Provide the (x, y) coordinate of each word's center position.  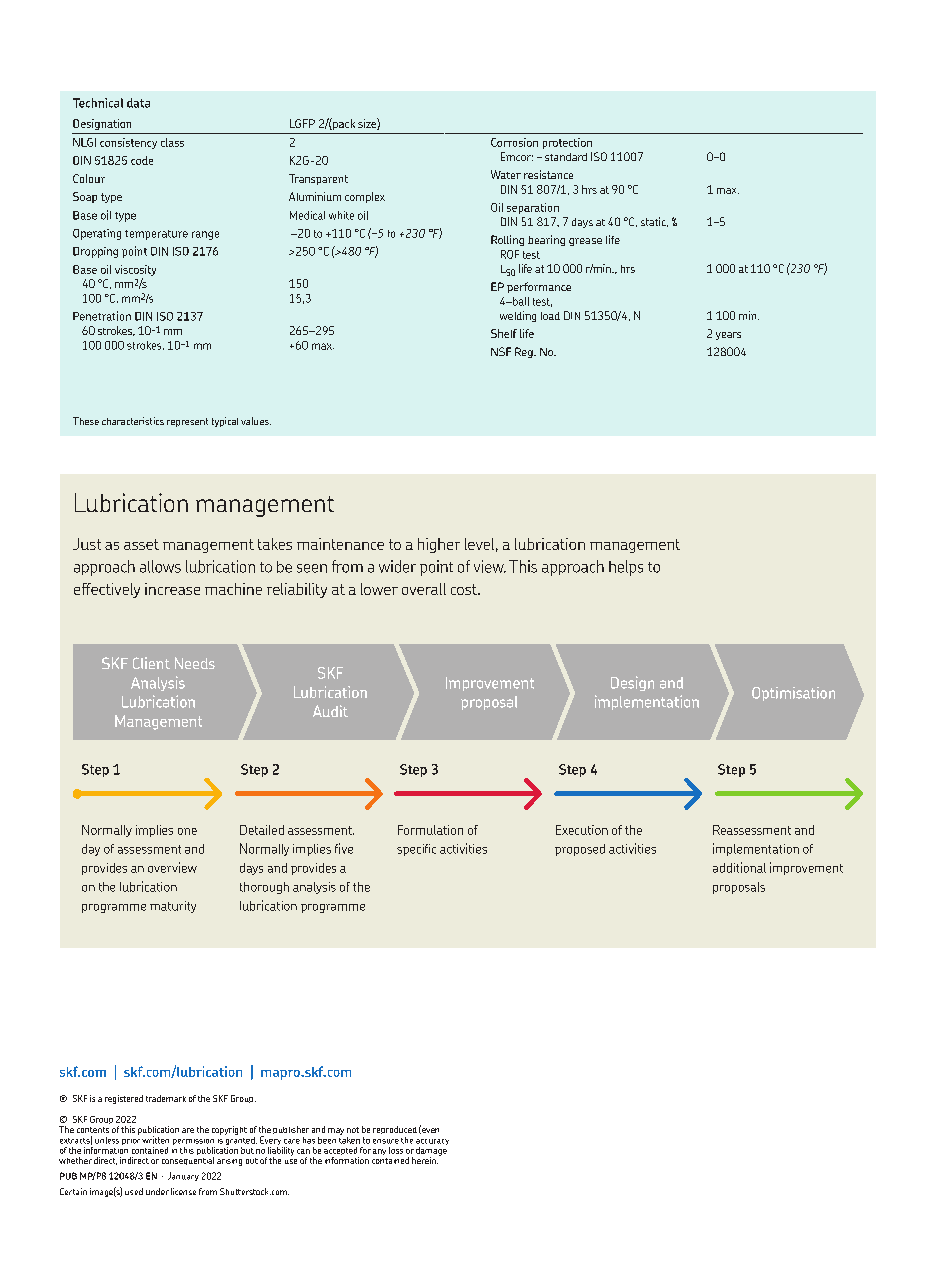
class (172, 142)
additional (739, 867)
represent (187, 422)
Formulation (430, 830)
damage (431, 1151)
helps (626, 568)
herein (425, 1160)
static (654, 222)
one (187, 831)
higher (439, 545)
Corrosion (514, 142)
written (155, 1140)
